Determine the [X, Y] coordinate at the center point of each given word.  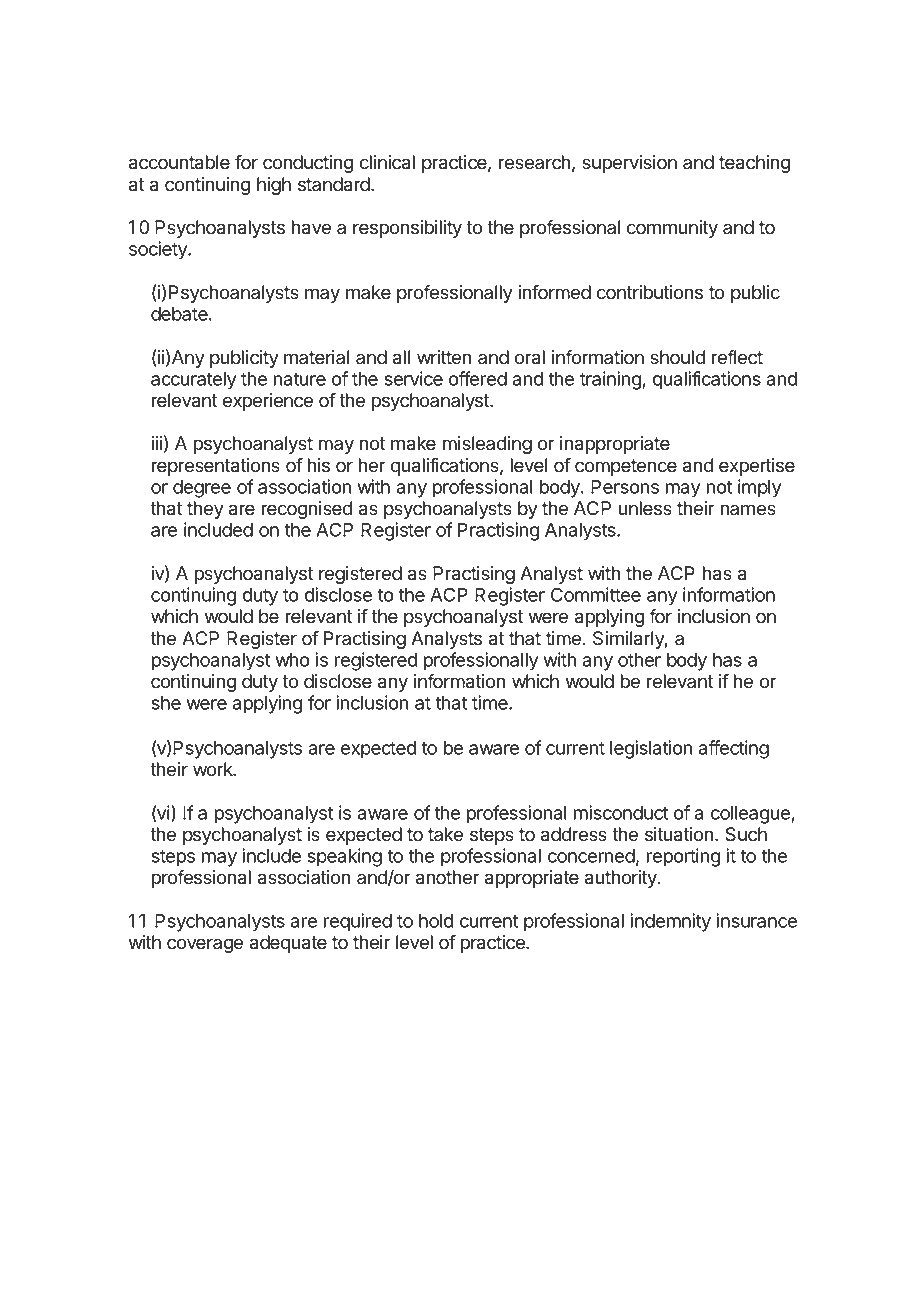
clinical [387, 162]
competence [626, 467]
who [293, 660]
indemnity [670, 922]
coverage [205, 945]
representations [216, 467]
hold [436, 921]
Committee [596, 594]
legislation [651, 749]
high [274, 186]
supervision [629, 164]
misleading [487, 445]
